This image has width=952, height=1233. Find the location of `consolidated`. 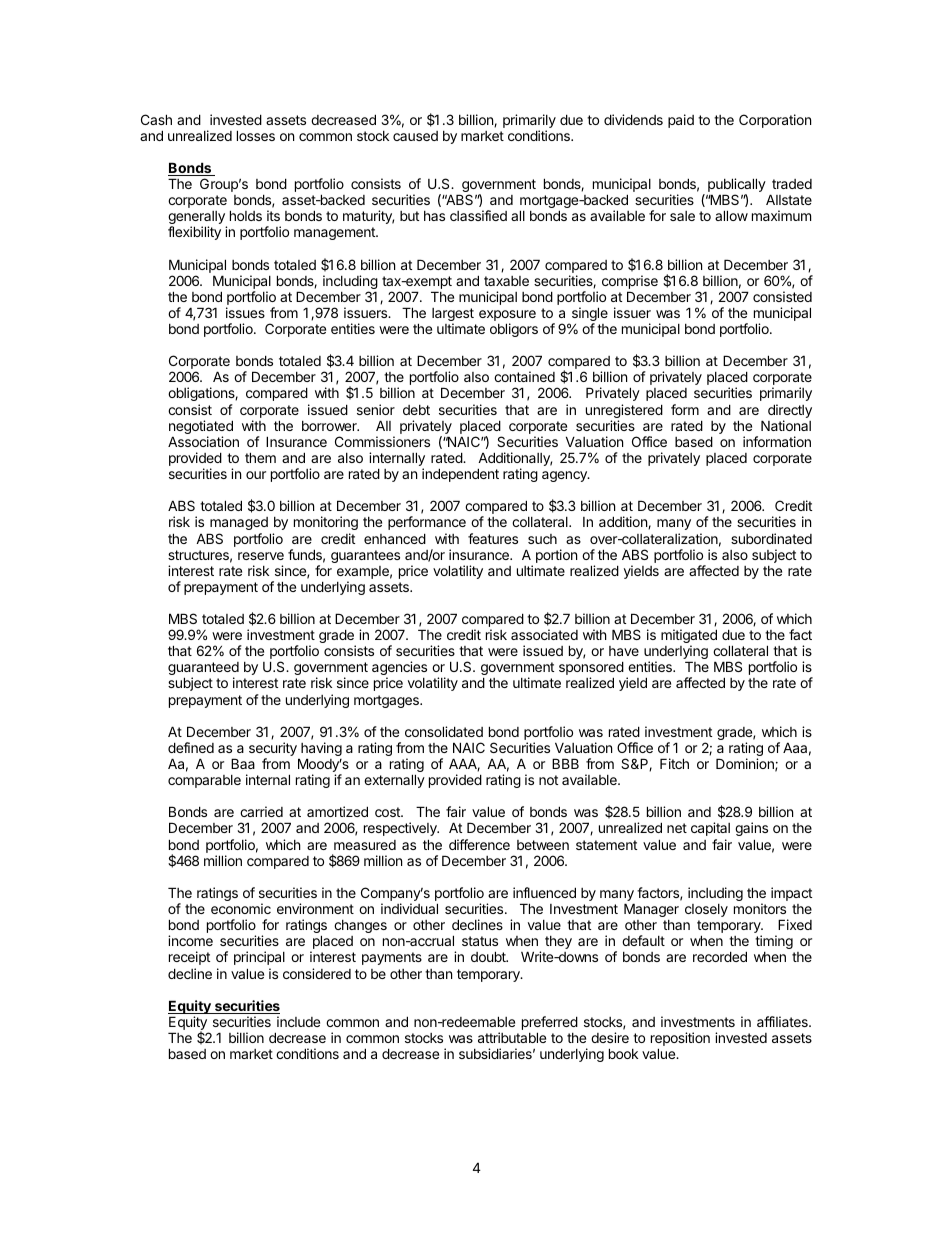

consolidated is located at coordinates (444, 731).
